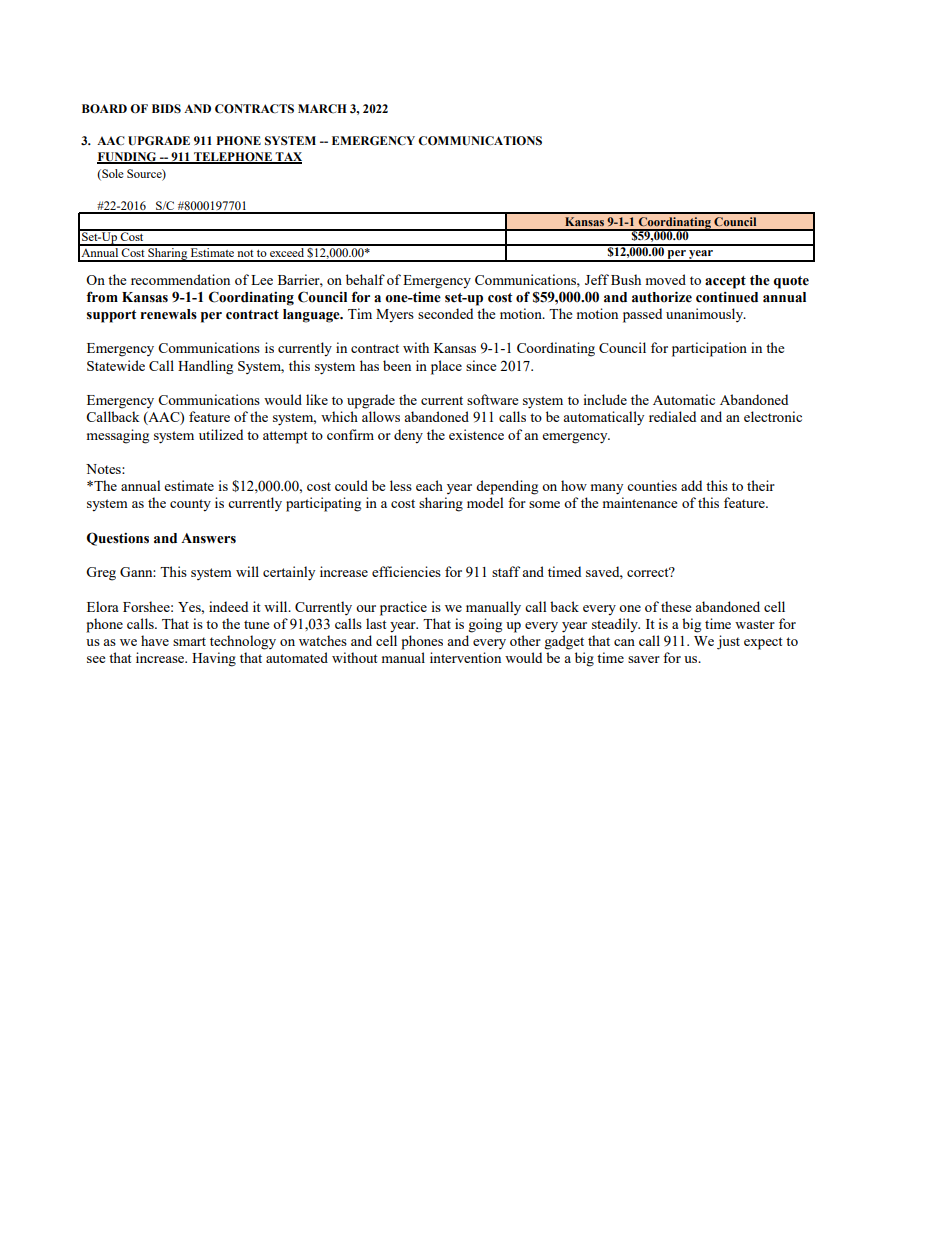  What do you see at coordinates (189, 641) in the document?
I see `smart` at bounding box center [189, 641].
